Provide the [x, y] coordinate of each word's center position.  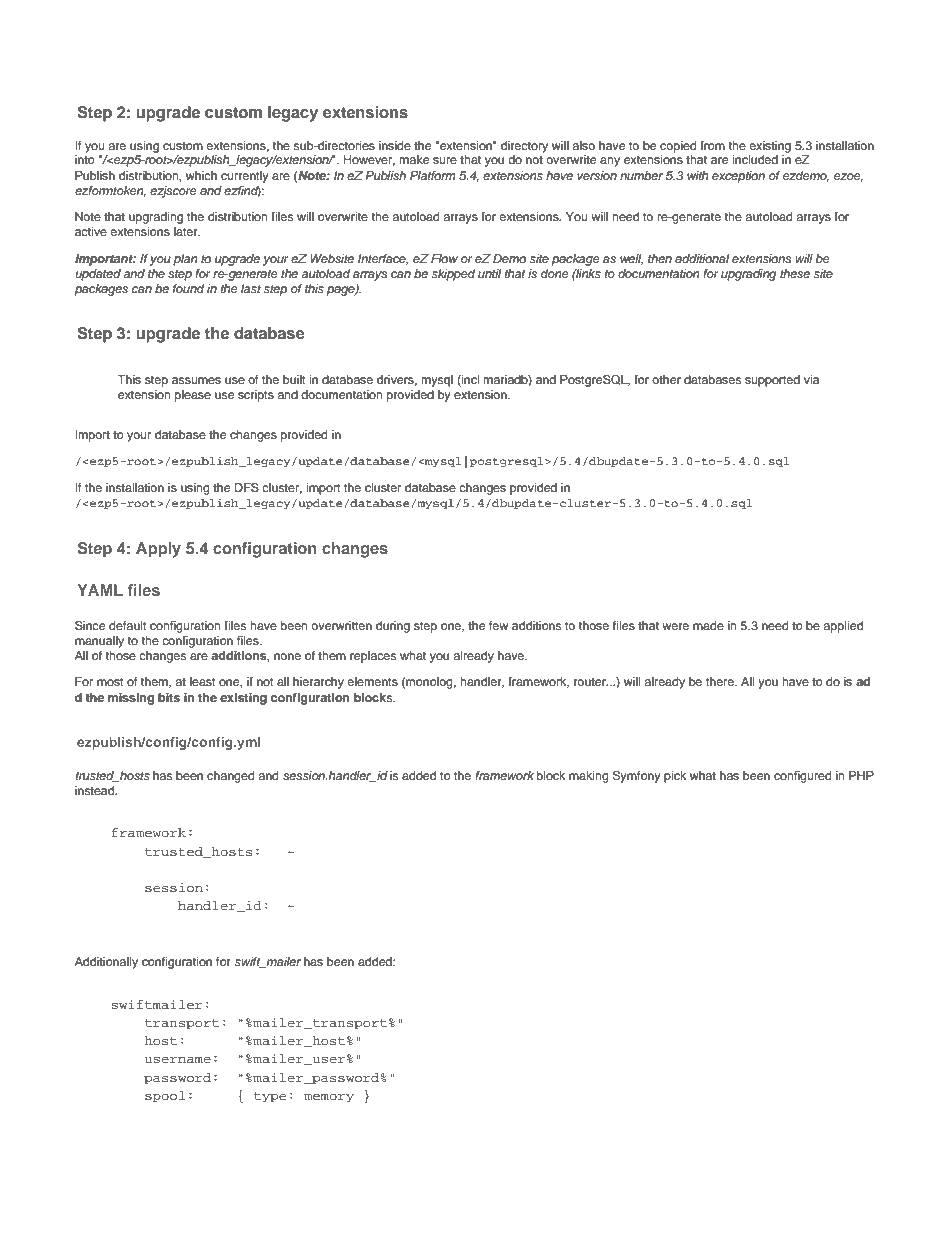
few [498, 625]
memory [329, 1097]
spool [165, 1096]
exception [738, 177]
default [128, 625]
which [201, 175]
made [708, 625]
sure [445, 160]
